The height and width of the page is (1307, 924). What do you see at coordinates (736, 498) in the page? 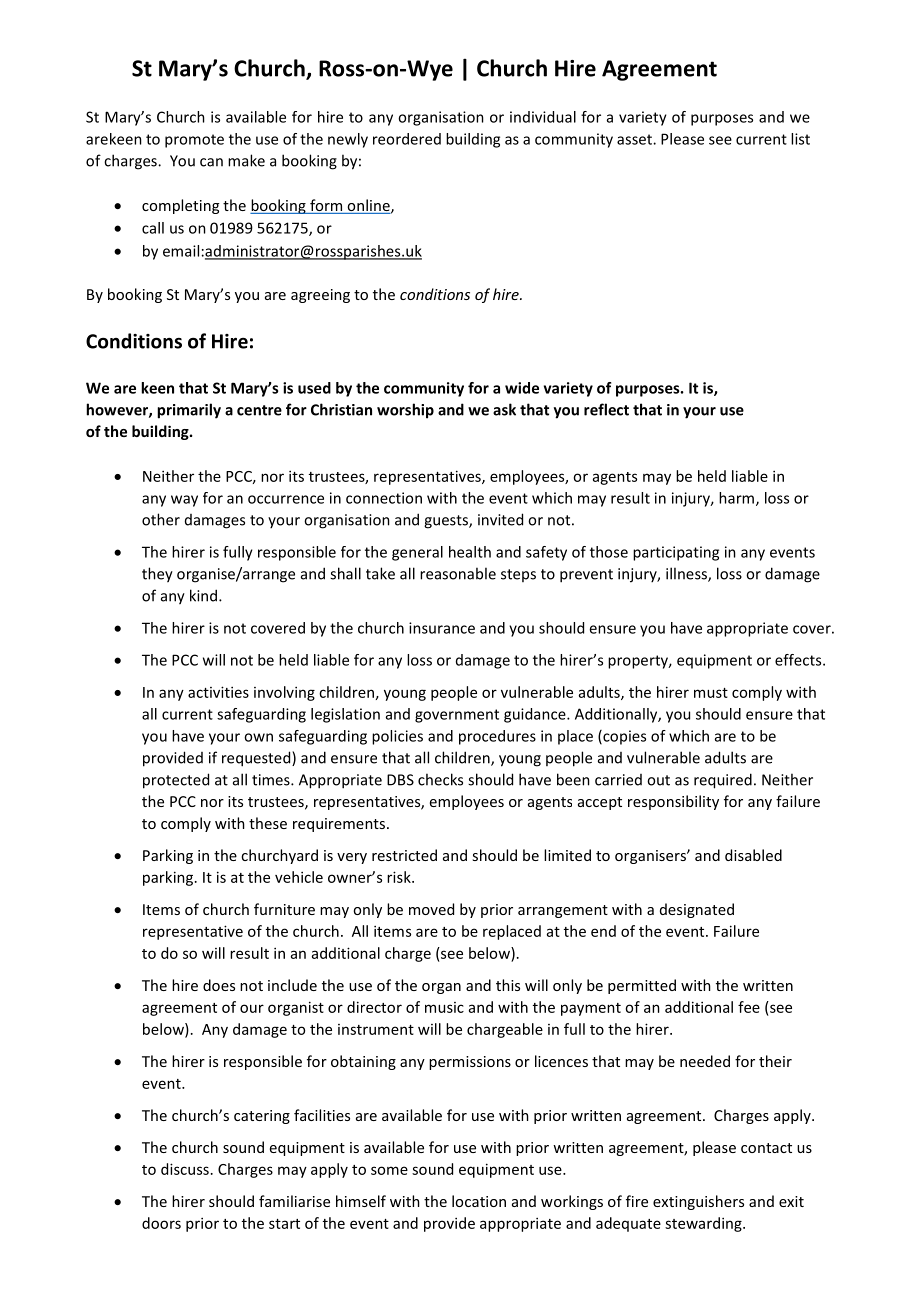
I see `harm` at bounding box center [736, 498].
